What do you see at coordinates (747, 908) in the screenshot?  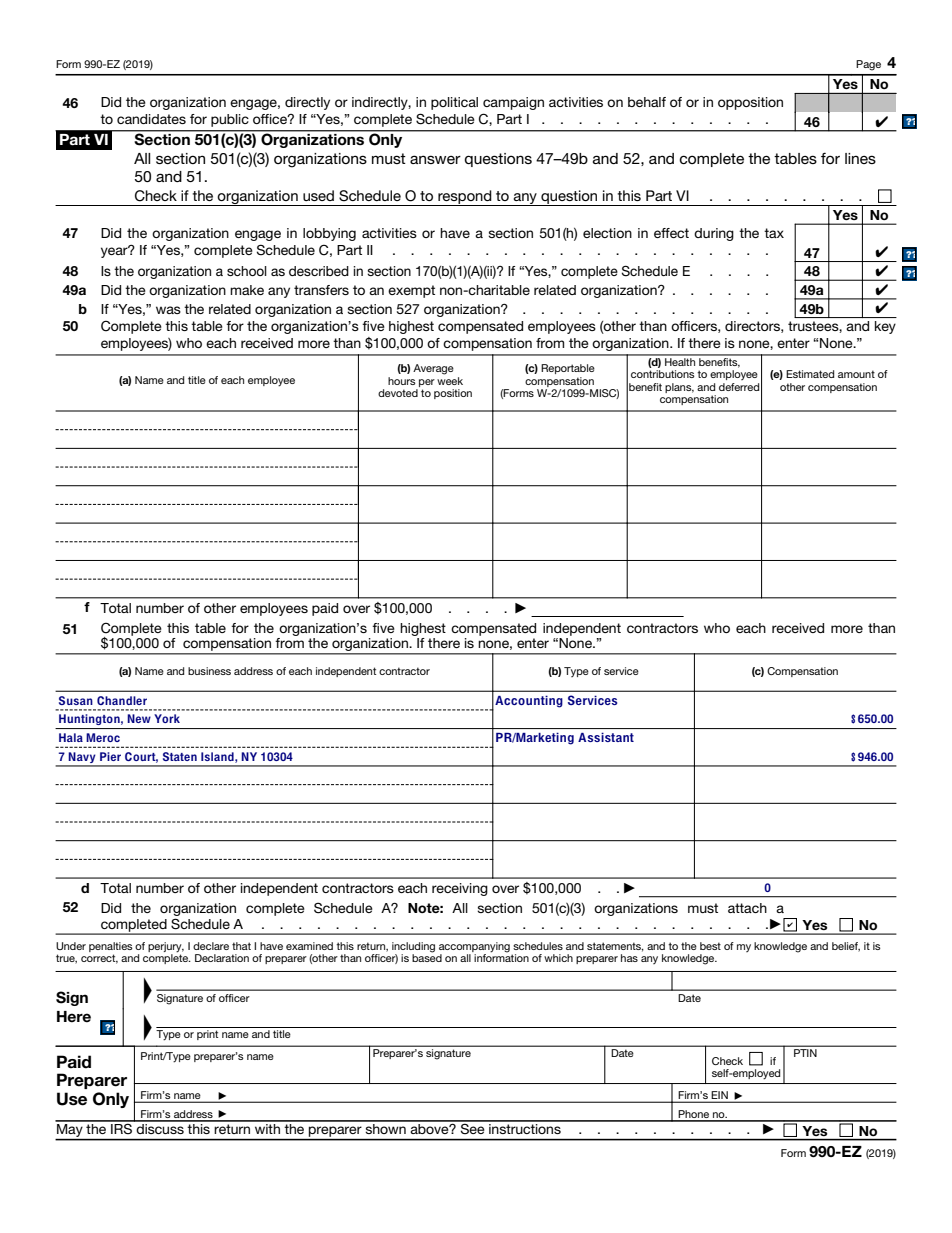 I see `attach` at bounding box center [747, 908].
